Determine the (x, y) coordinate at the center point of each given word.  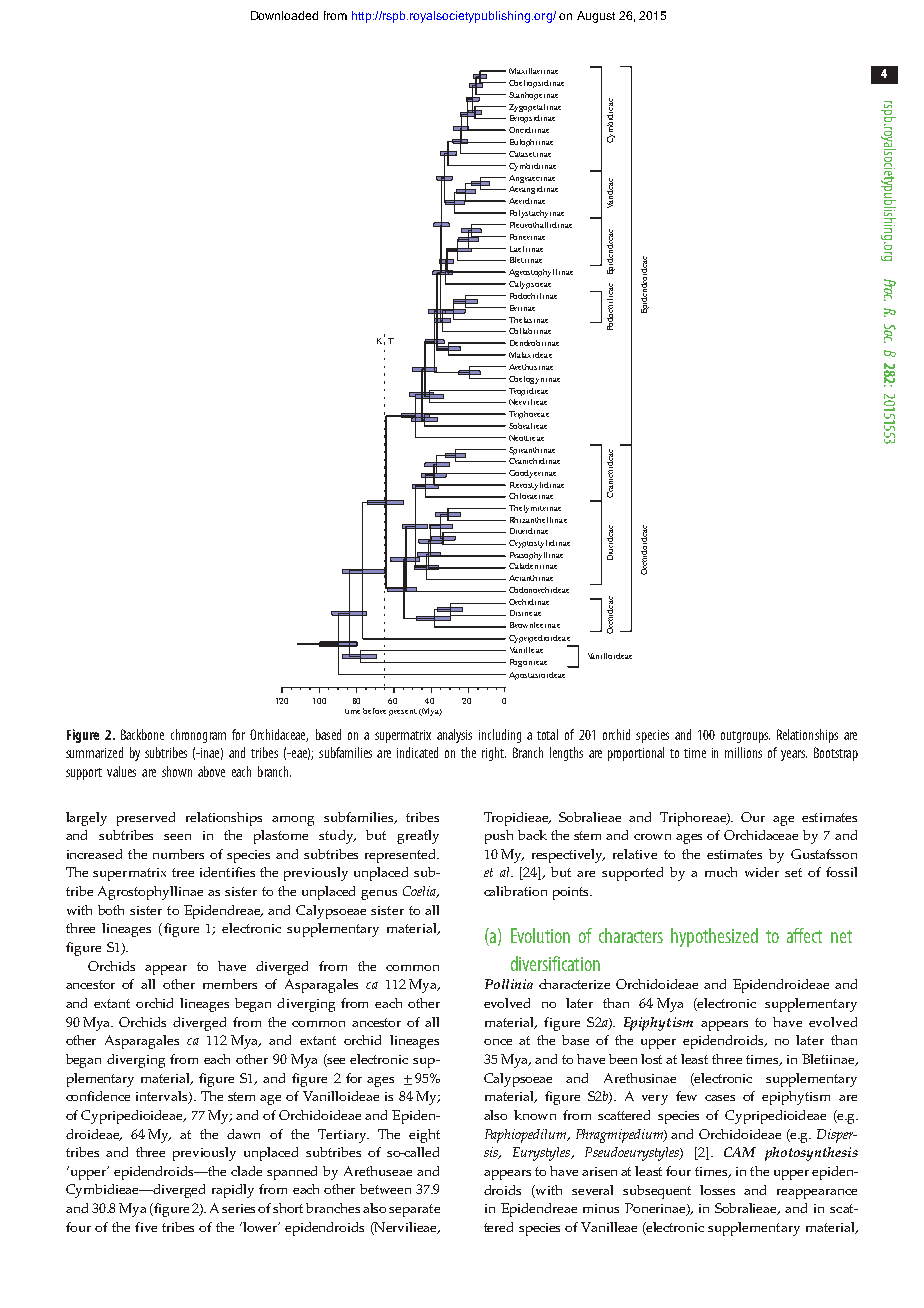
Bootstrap (836, 754)
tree (183, 872)
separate (414, 1210)
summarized (94, 752)
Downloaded (284, 15)
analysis (454, 736)
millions (743, 752)
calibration (515, 891)
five (146, 1227)
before (374, 711)
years (794, 755)
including (500, 736)
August (596, 17)
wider (762, 872)
